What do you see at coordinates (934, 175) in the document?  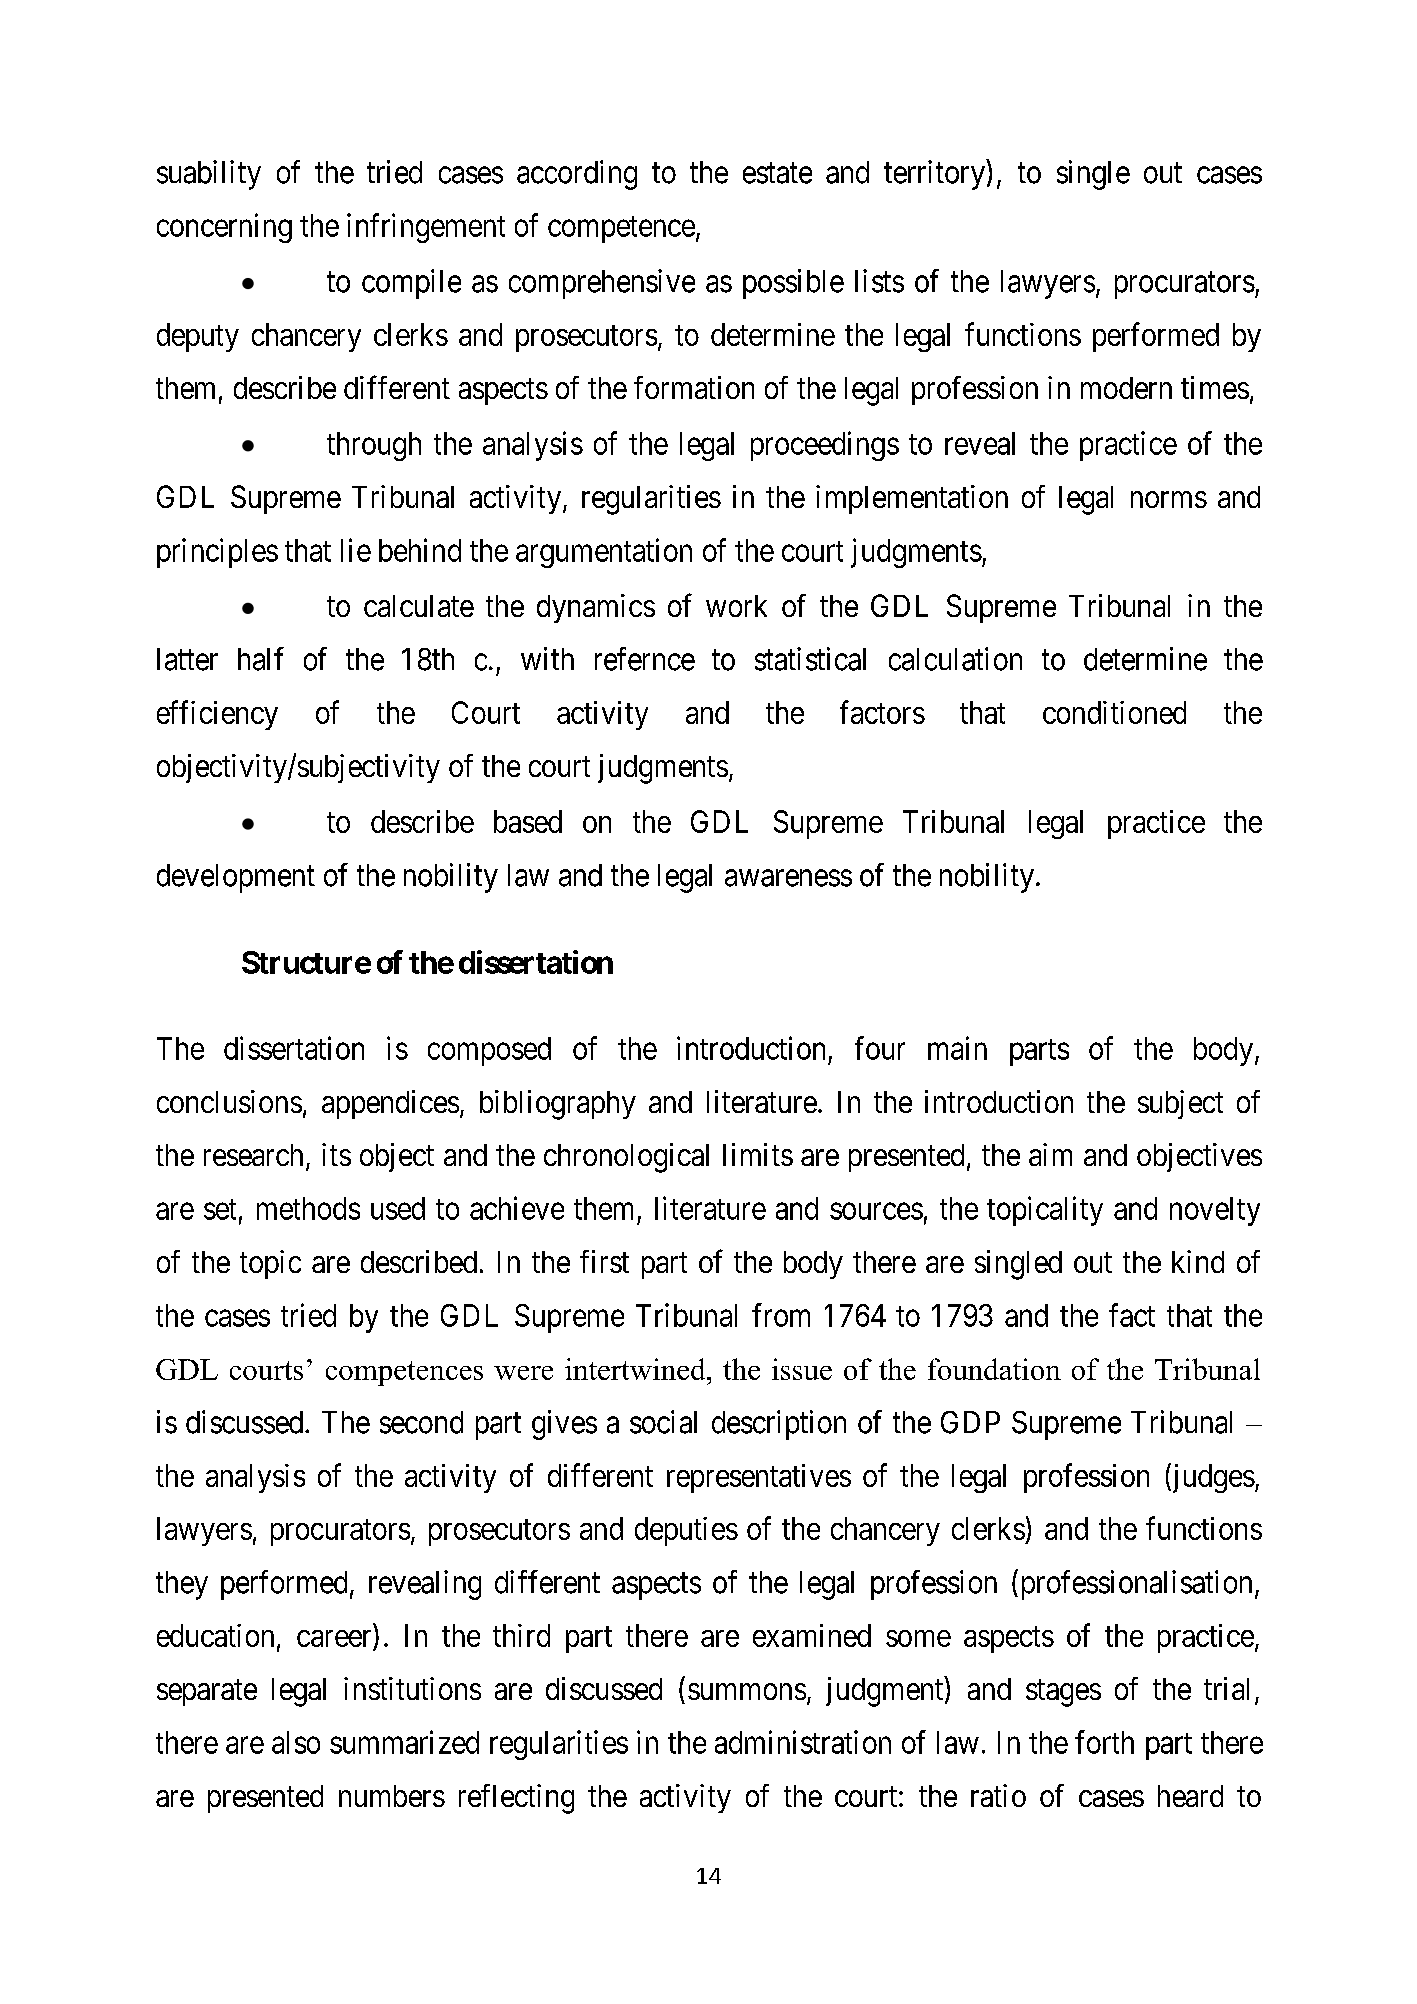 I see `territory` at bounding box center [934, 175].
